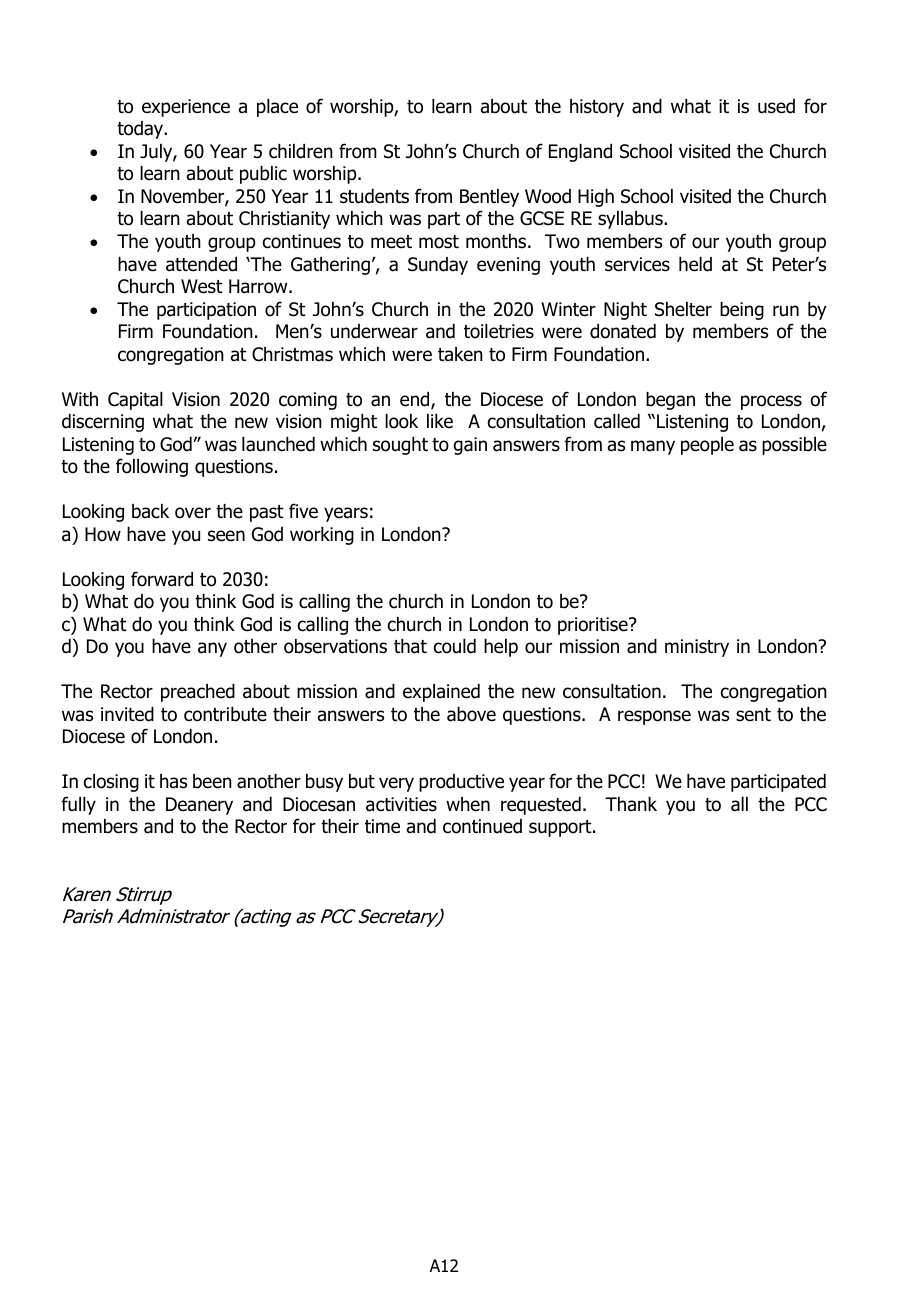 Image resolution: width=924 pixels, height=1308 pixels. I want to click on Thank, so click(631, 804).
